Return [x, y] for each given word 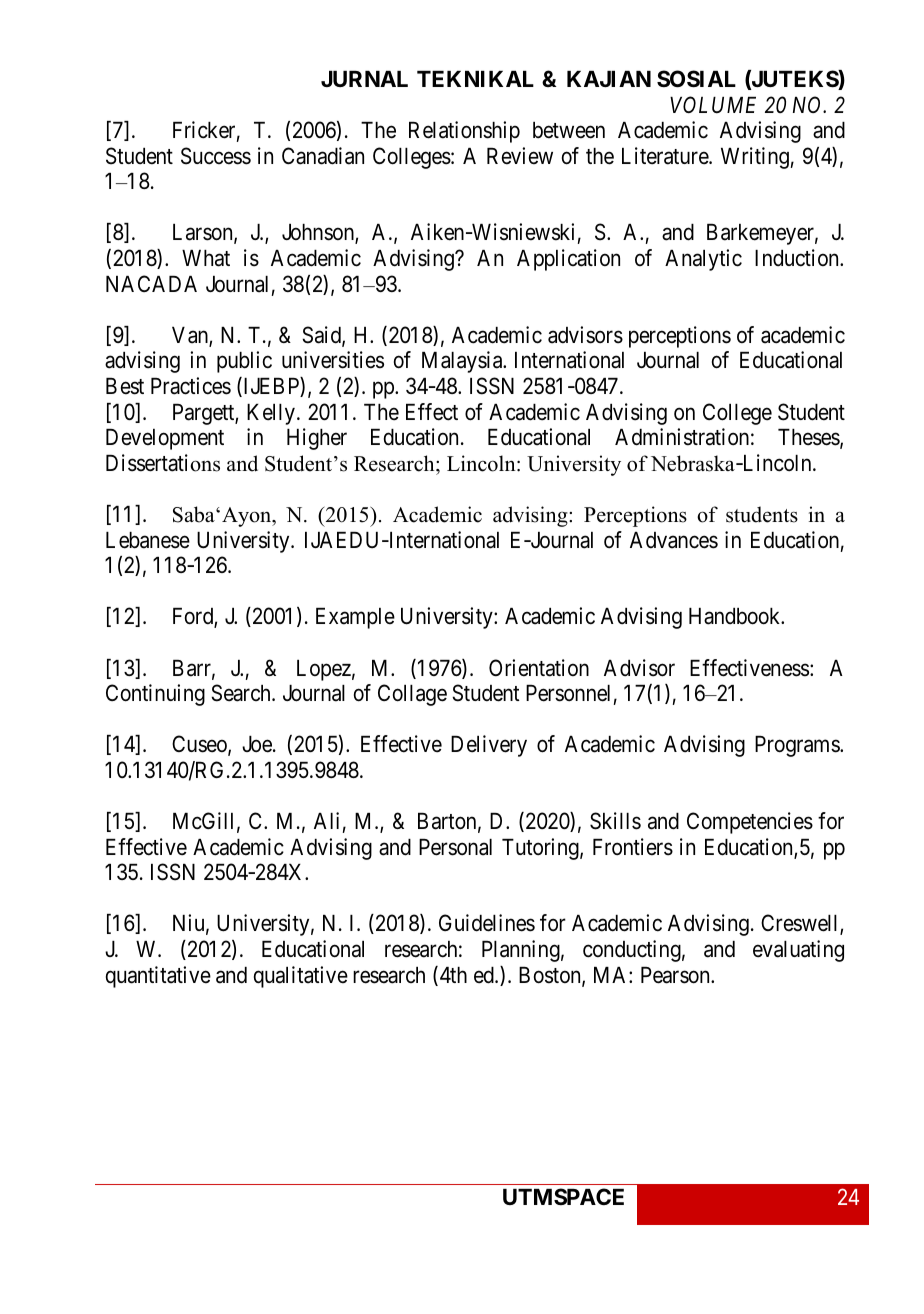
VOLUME [713, 105]
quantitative [158, 977]
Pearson [676, 975]
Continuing [155, 695]
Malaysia [463, 362]
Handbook [736, 616]
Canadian [323, 156]
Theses [809, 438]
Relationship [464, 132]
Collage [412, 695]
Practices [191, 386]
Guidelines [487, 923]
